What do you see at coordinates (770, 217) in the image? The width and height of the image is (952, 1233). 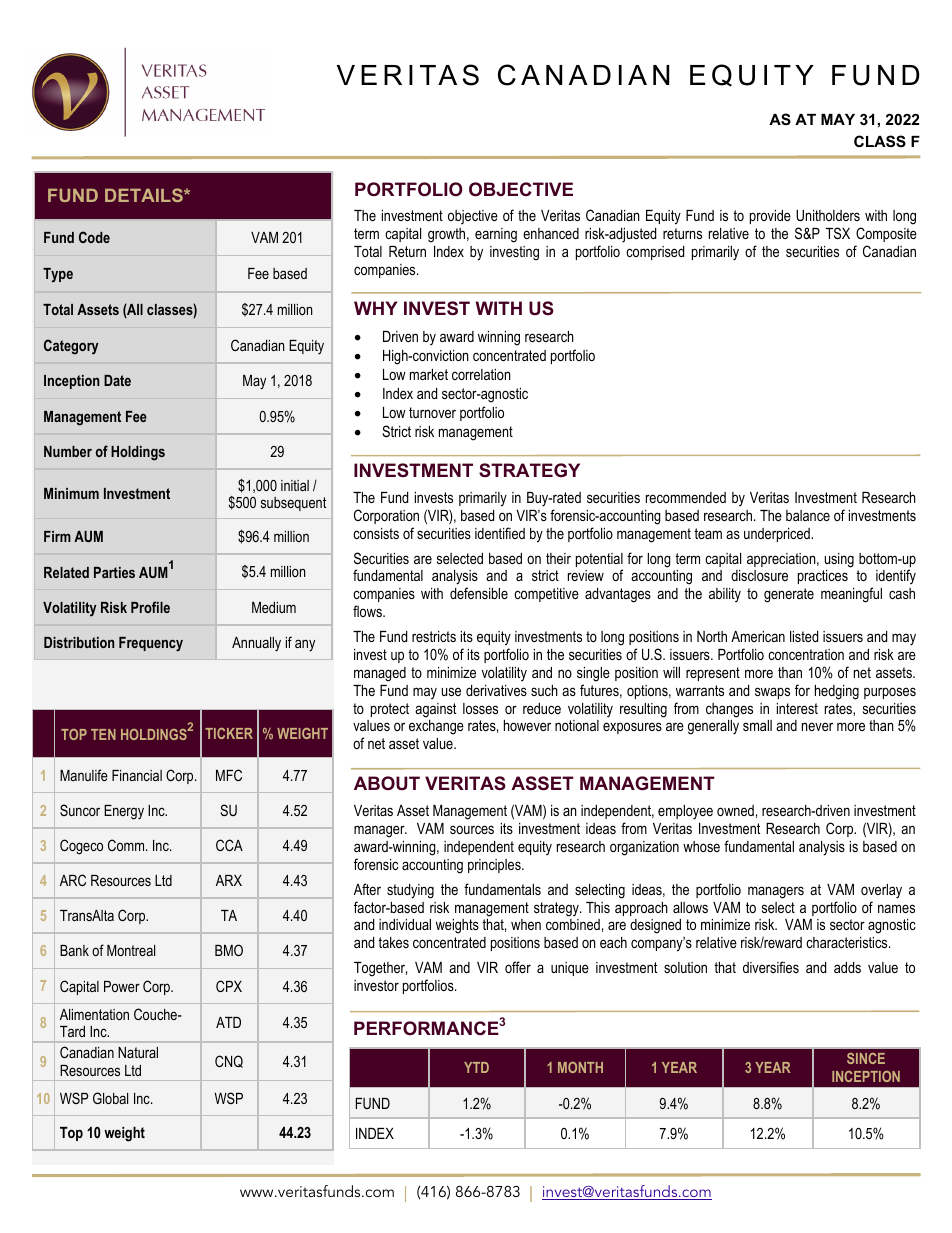 I see `provide` at bounding box center [770, 217].
